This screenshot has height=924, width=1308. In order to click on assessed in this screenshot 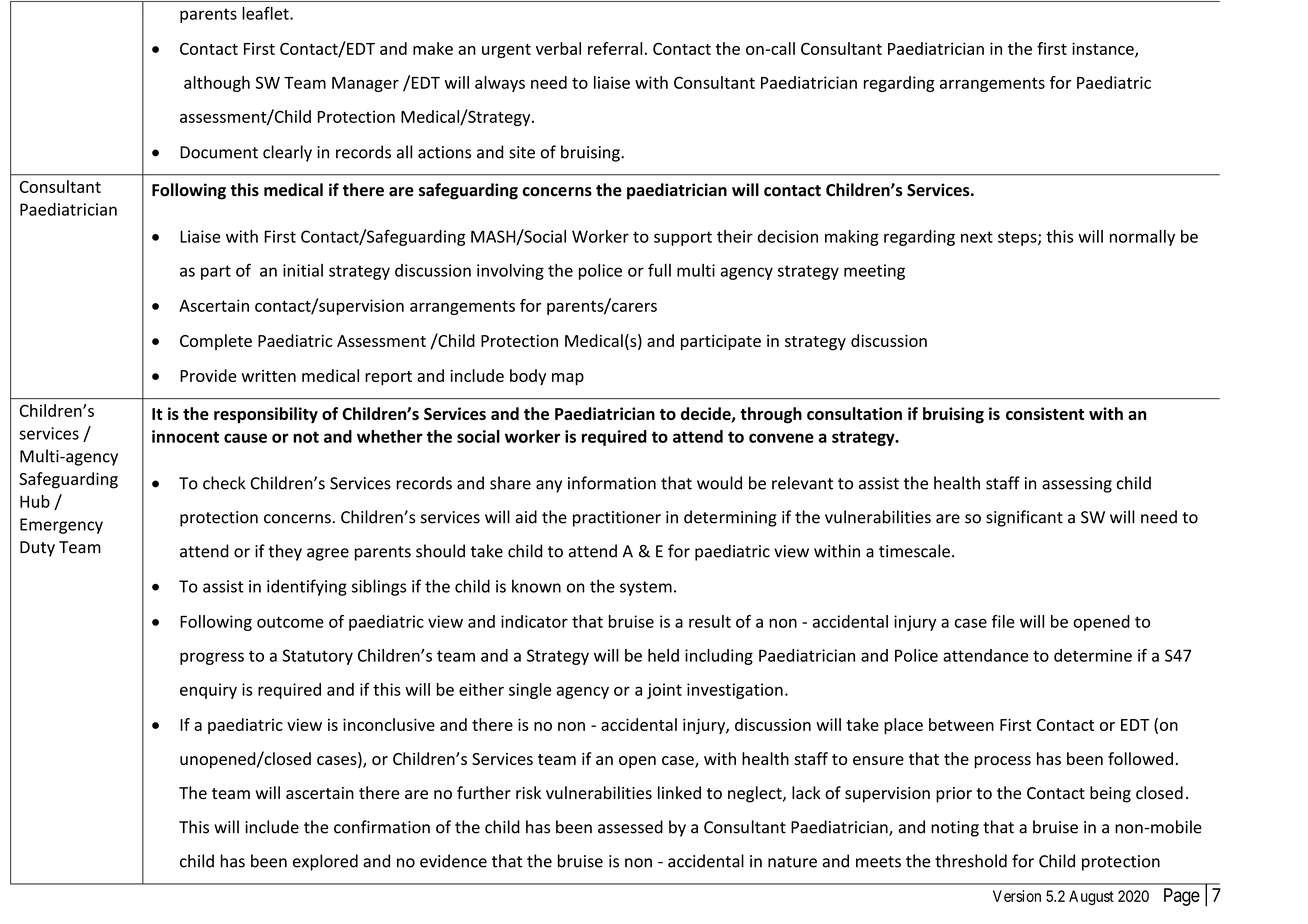, I will do `click(630, 827)`.
